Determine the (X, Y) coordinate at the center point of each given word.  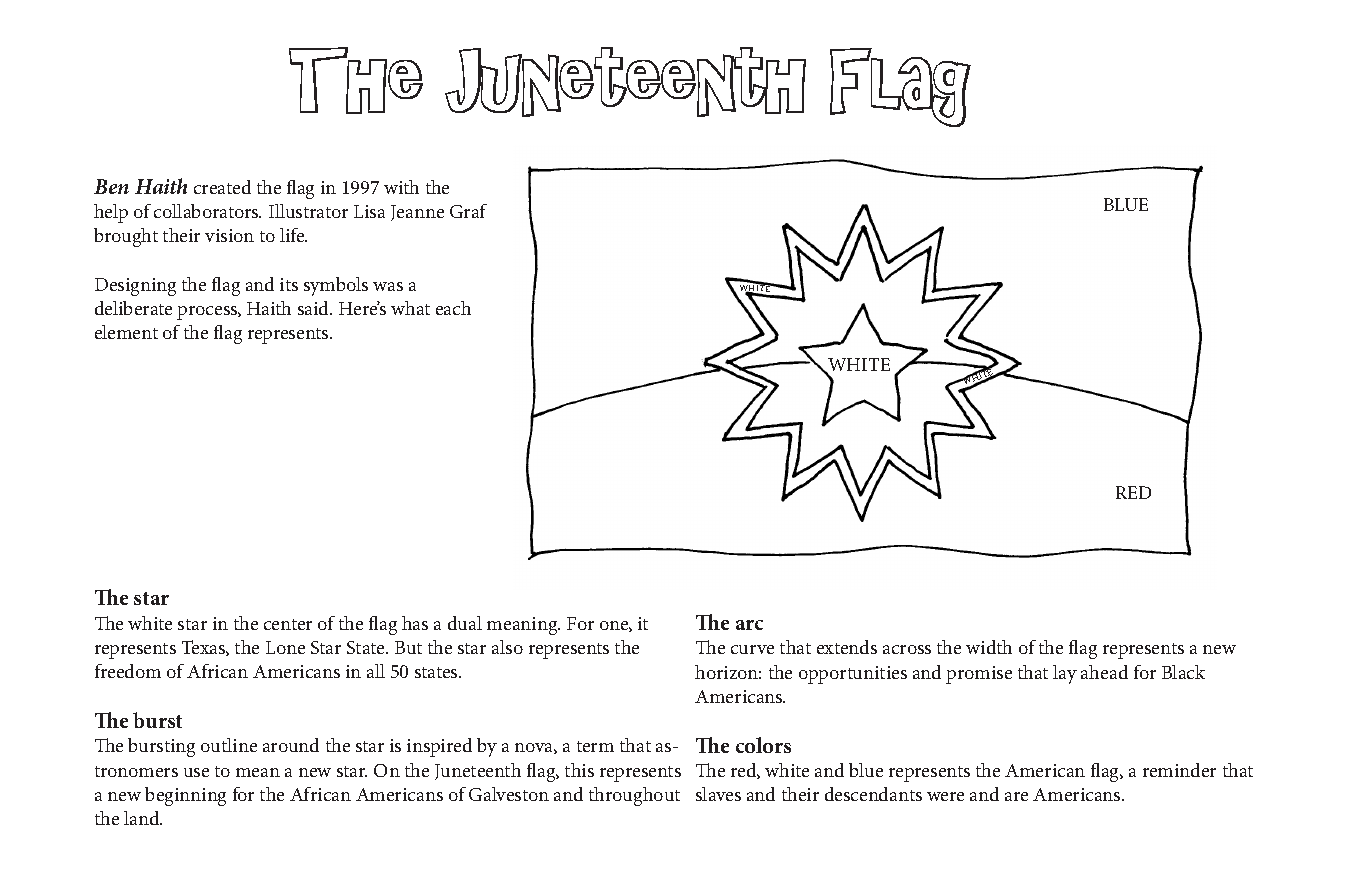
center (288, 624)
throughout (634, 796)
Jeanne (417, 213)
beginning (185, 796)
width (989, 647)
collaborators (207, 211)
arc (749, 625)
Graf (468, 211)
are (1016, 796)
